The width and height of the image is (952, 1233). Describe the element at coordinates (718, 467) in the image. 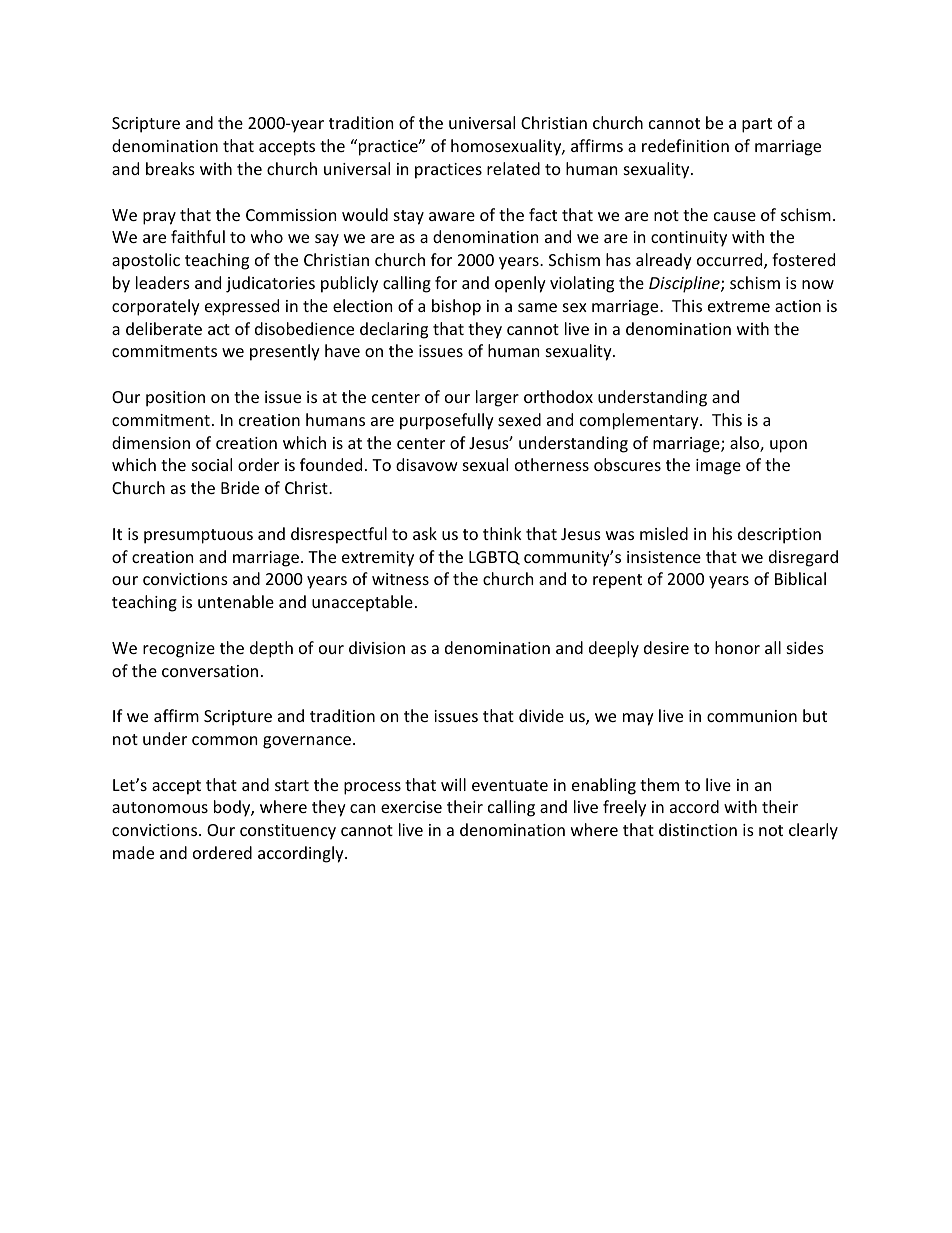

I see `image` at that location.
